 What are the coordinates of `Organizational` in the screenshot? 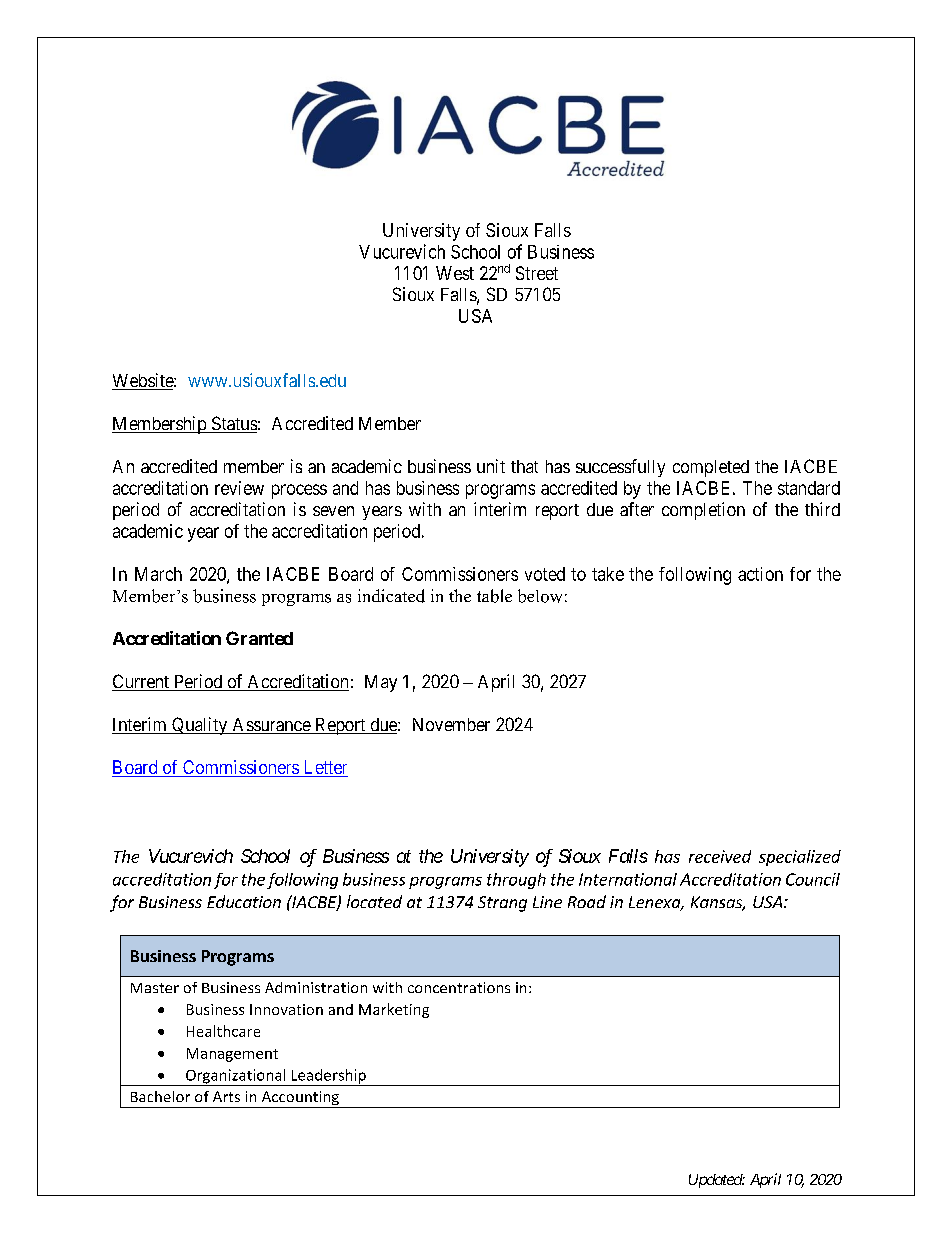 It's located at (236, 1077).
